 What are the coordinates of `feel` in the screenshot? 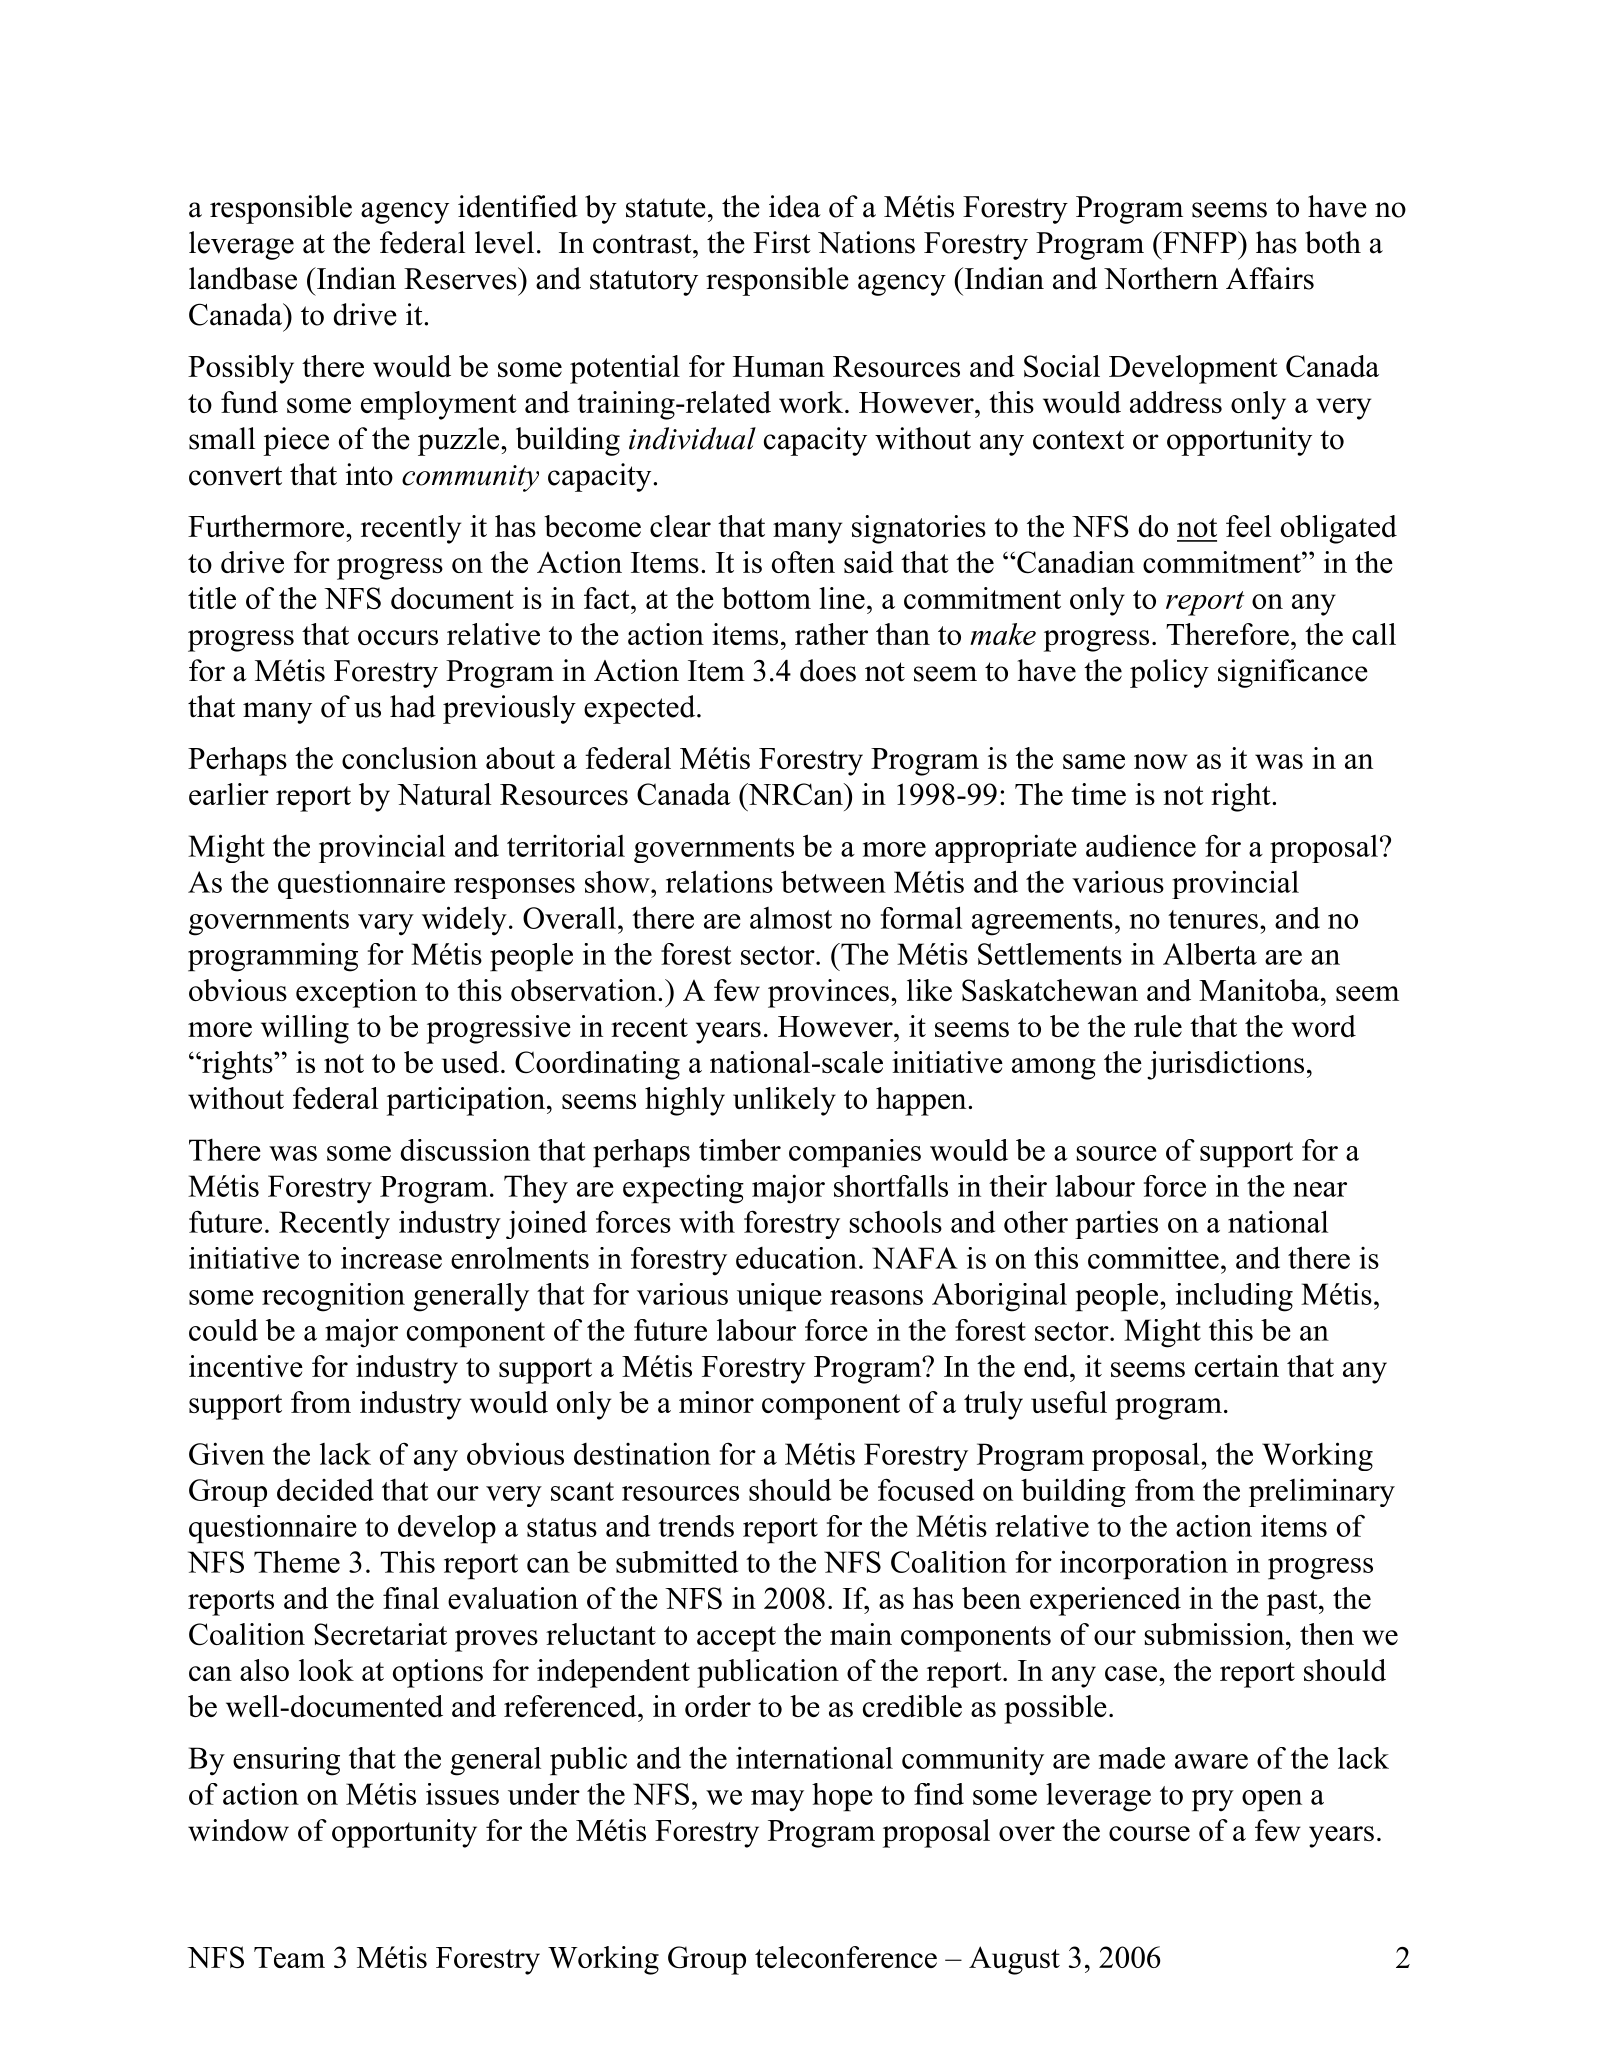 It's located at (1248, 526).
